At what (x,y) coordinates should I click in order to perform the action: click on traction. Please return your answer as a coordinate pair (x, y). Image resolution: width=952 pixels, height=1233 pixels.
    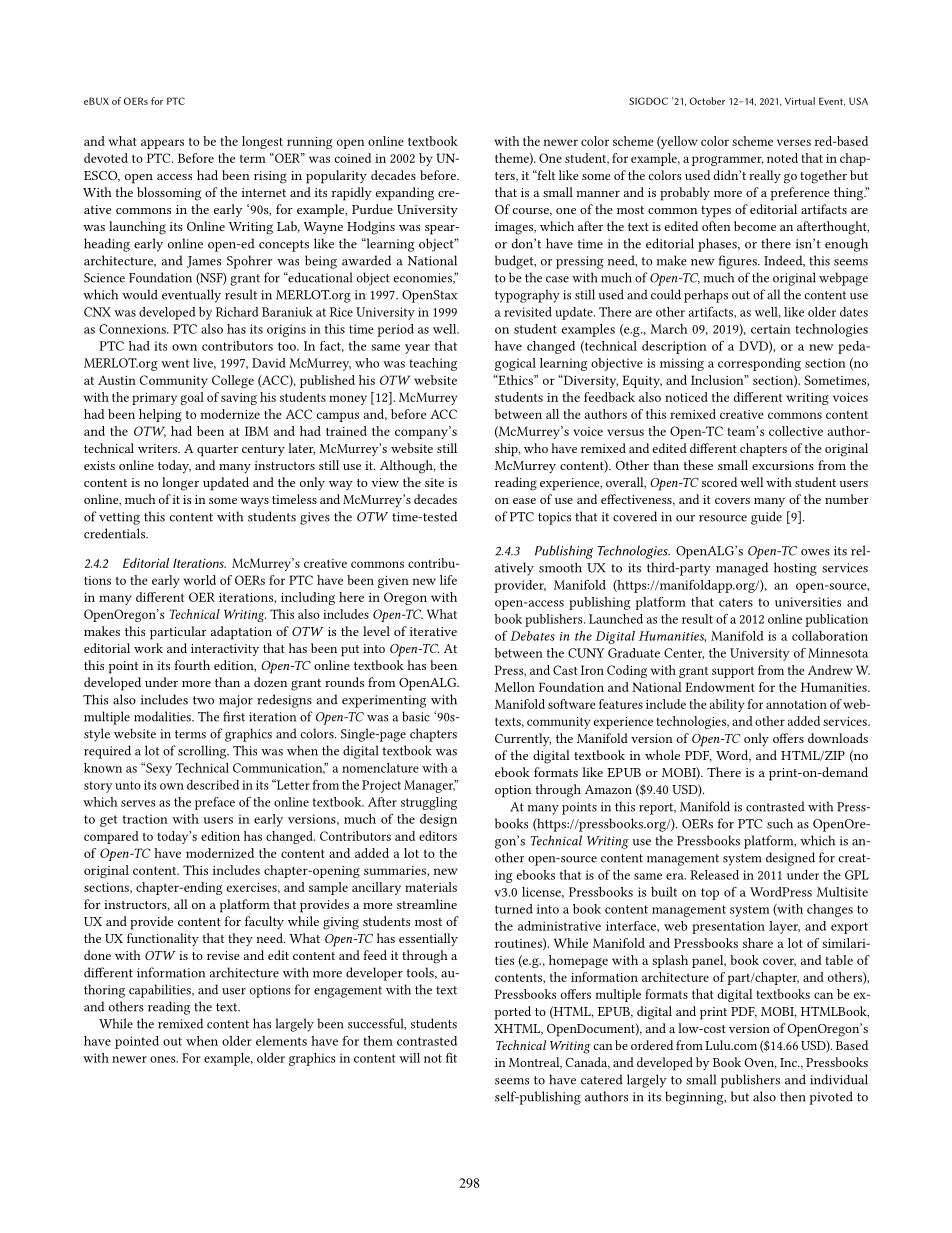
    Looking at the image, I should click on (145, 819).
